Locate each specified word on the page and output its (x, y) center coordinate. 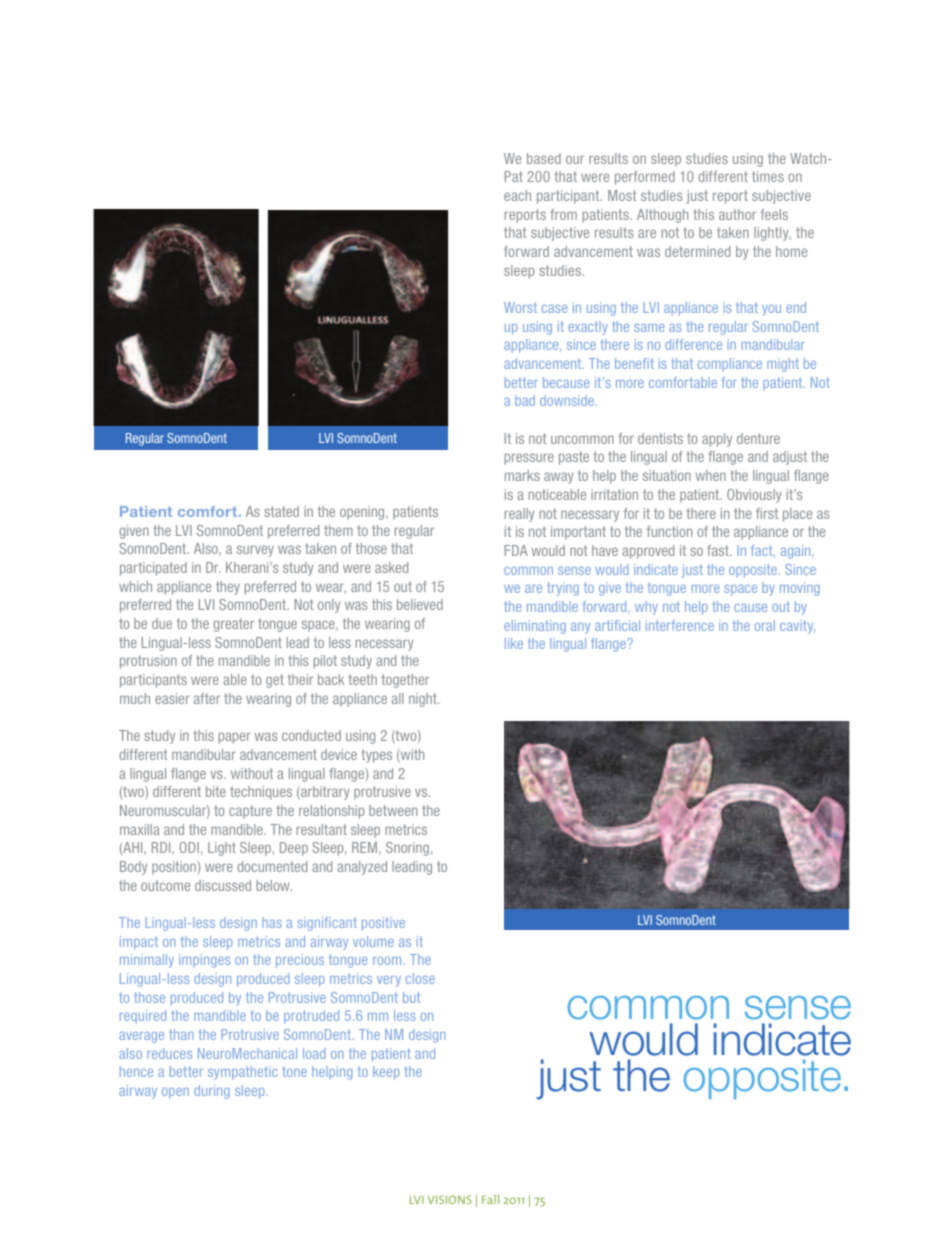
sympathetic (242, 1073)
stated (281, 511)
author (737, 214)
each (517, 195)
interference (680, 625)
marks (522, 475)
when (711, 475)
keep (386, 1073)
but (411, 997)
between (393, 810)
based (544, 158)
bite (216, 791)
